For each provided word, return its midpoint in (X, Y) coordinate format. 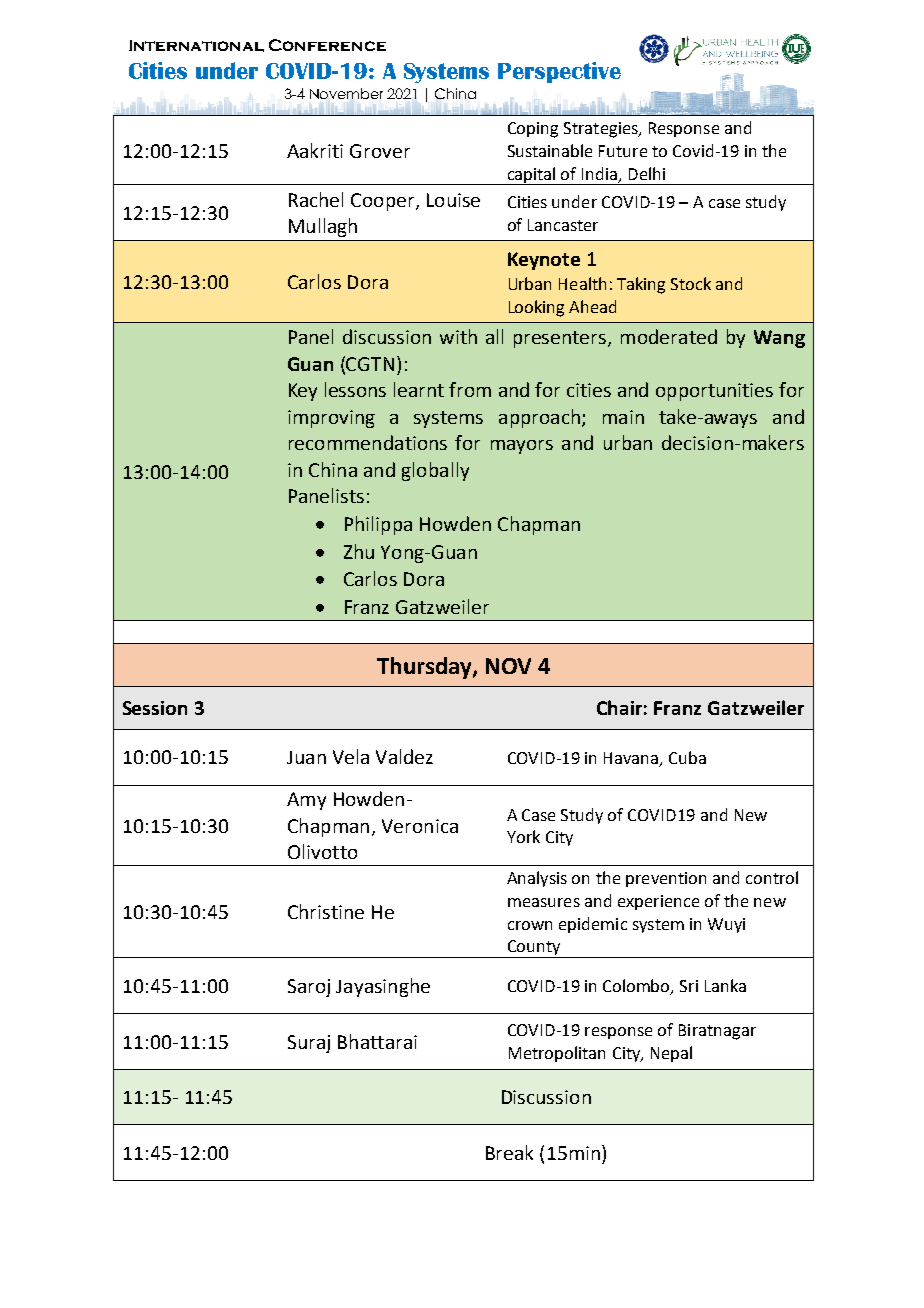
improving (331, 419)
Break (509, 1152)
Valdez (404, 756)
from (470, 389)
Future (623, 151)
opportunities (714, 392)
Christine (326, 911)
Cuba (687, 757)
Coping (533, 130)
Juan (306, 757)
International (196, 46)
